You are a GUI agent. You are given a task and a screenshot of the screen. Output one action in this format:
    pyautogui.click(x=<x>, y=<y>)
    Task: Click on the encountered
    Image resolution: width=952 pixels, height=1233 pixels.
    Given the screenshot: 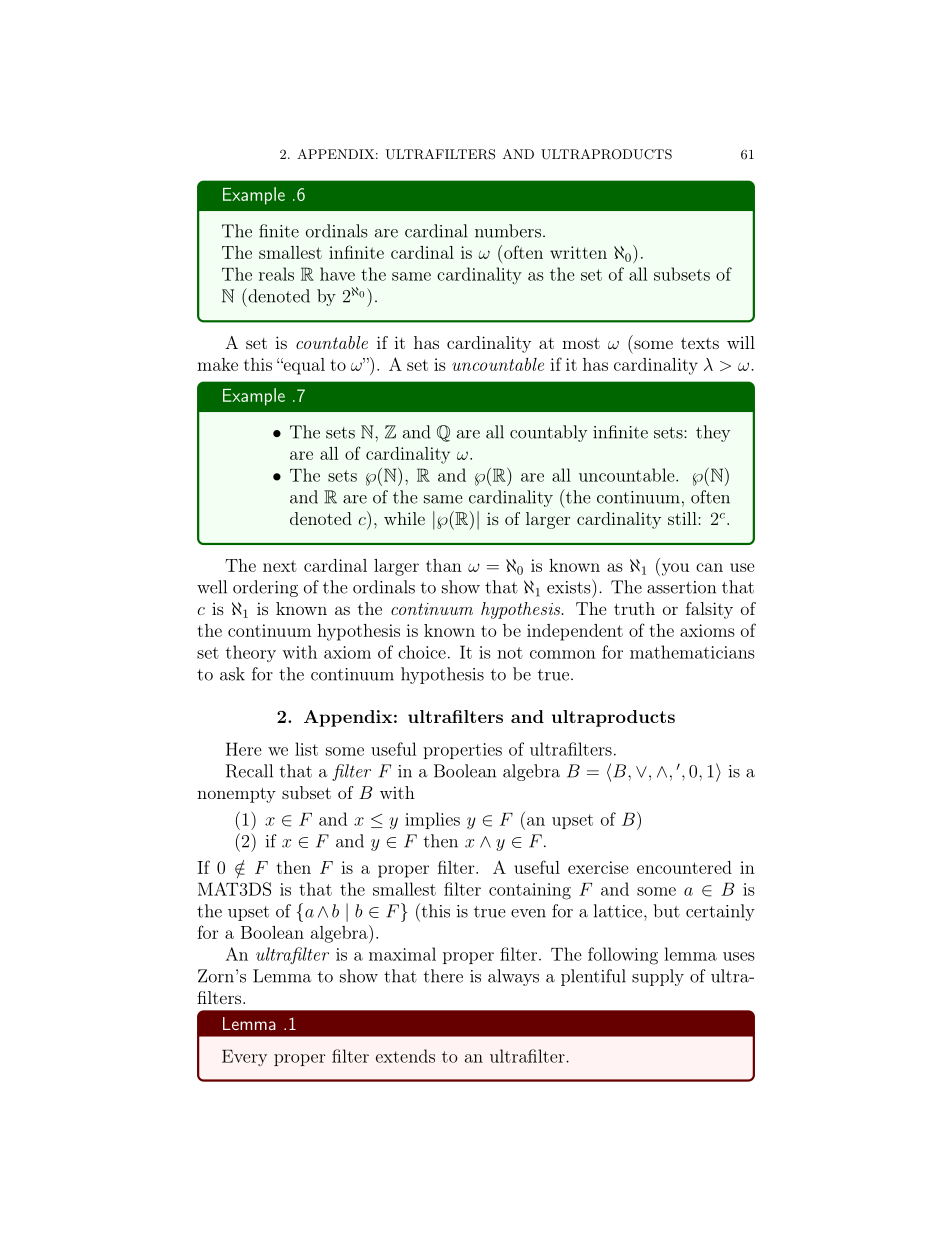 What is the action you would take?
    pyautogui.click(x=684, y=867)
